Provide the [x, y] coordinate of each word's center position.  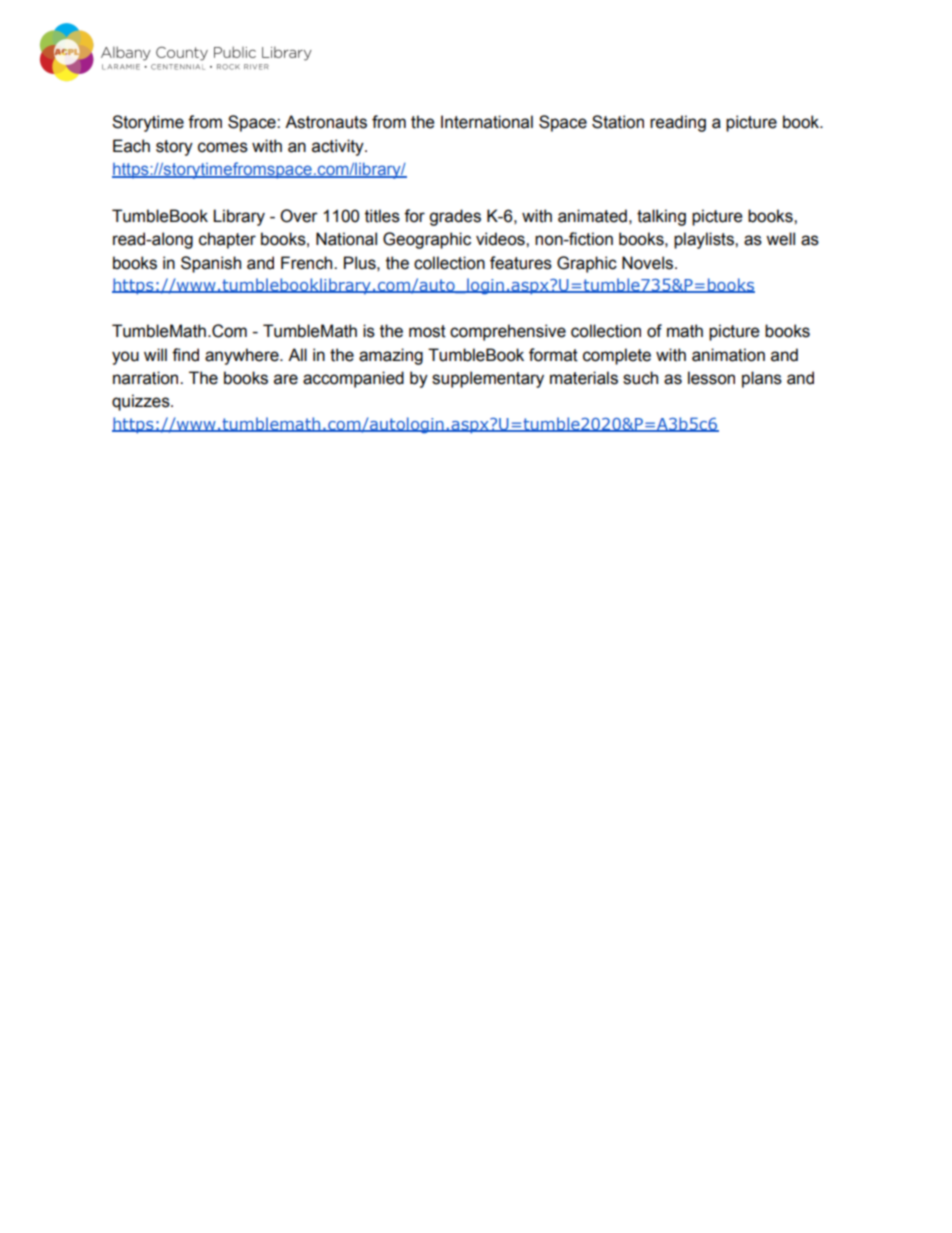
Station [618, 122]
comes [223, 147]
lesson [711, 378]
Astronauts [326, 122]
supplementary [488, 379]
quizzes [142, 402]
